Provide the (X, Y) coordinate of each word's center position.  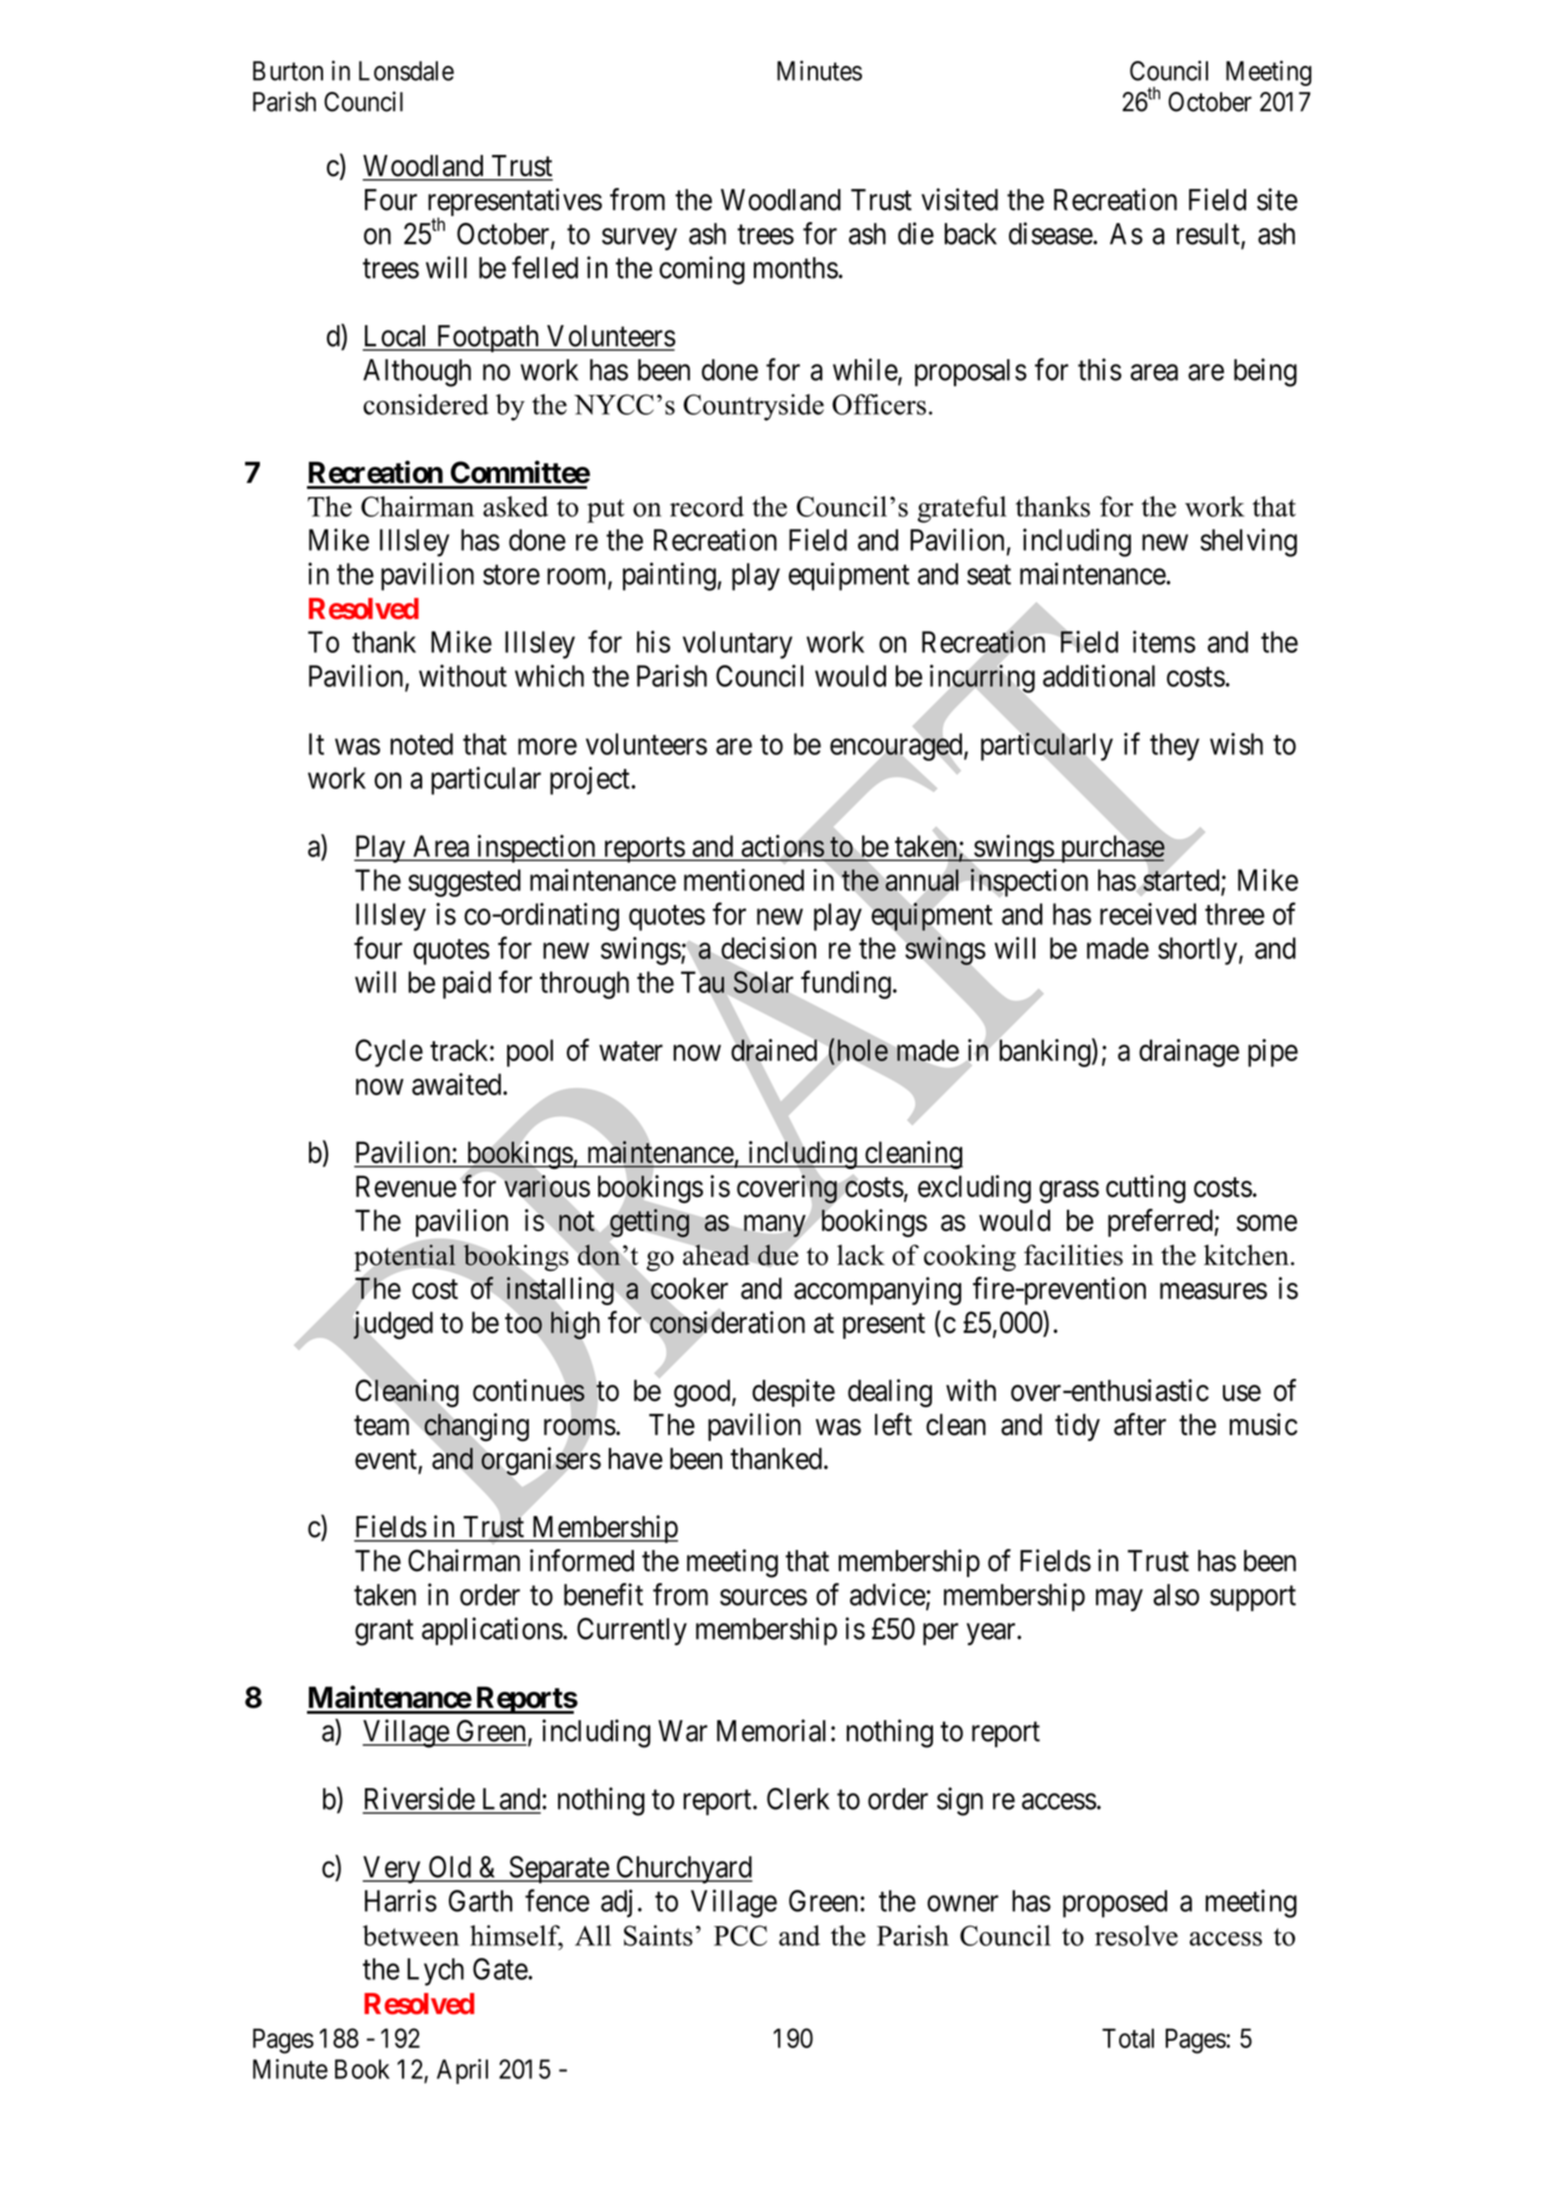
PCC (740, 1935)
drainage (1189, 1053)
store (511, 575)
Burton (288, 71)
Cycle (389, 1053)
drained (775, 1051)
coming (702, 270)
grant (384, 1633)
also (1176, 1595)
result (1209, 235)
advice (888, 1594)
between (411, 1935)
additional (1099, 675)
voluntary (737, 645)
